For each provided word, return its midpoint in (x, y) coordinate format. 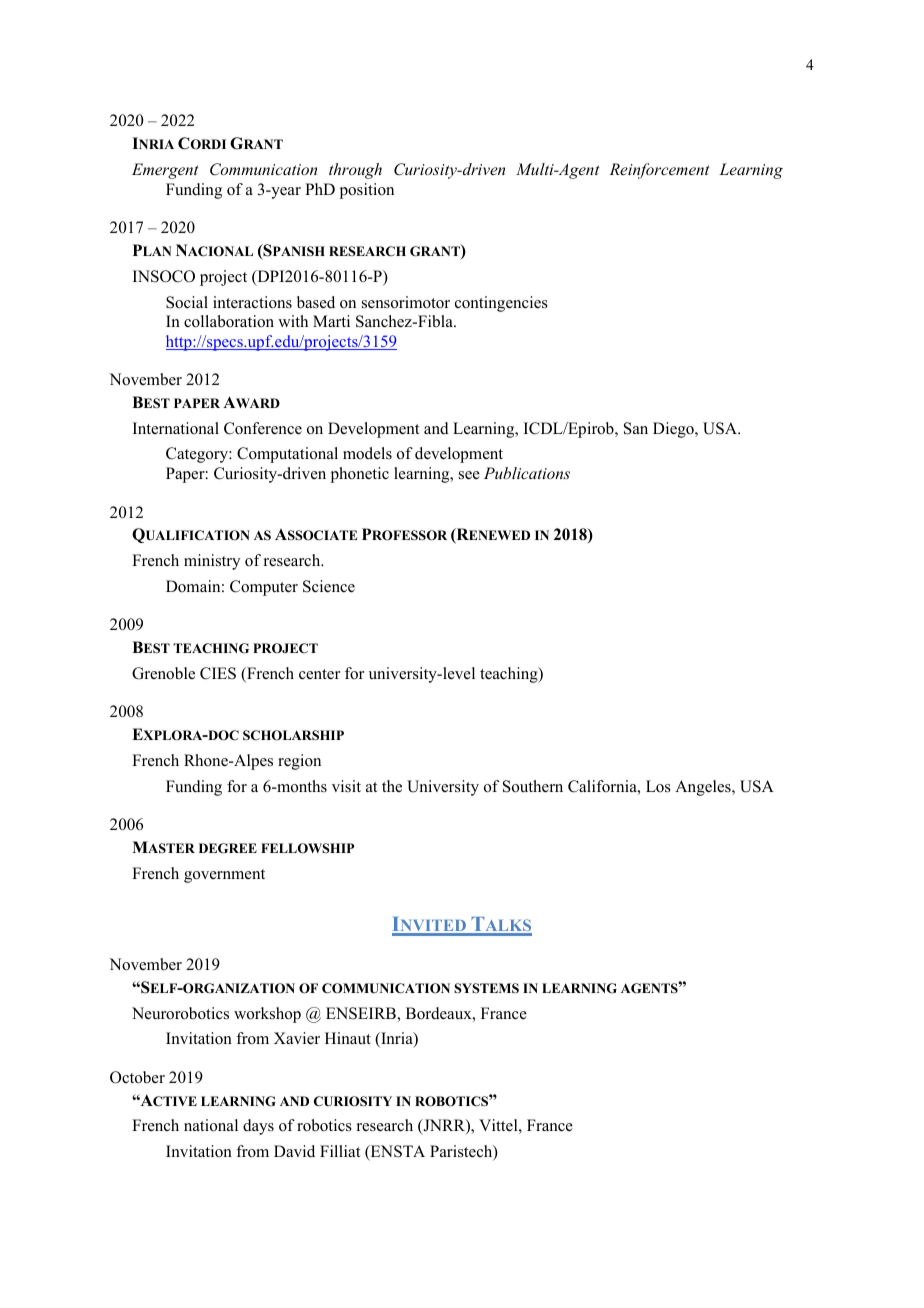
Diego (674, 430)
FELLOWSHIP (307, 848)
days (258, 1127)
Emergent (165, 171)
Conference (263, 428)
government (224, 876)
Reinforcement (659, 171)
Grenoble (163, 673)
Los (658, 786)
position (367, 191)
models (367, 453)
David (294, 1151)
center (319, 674)
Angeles (704, 788)
